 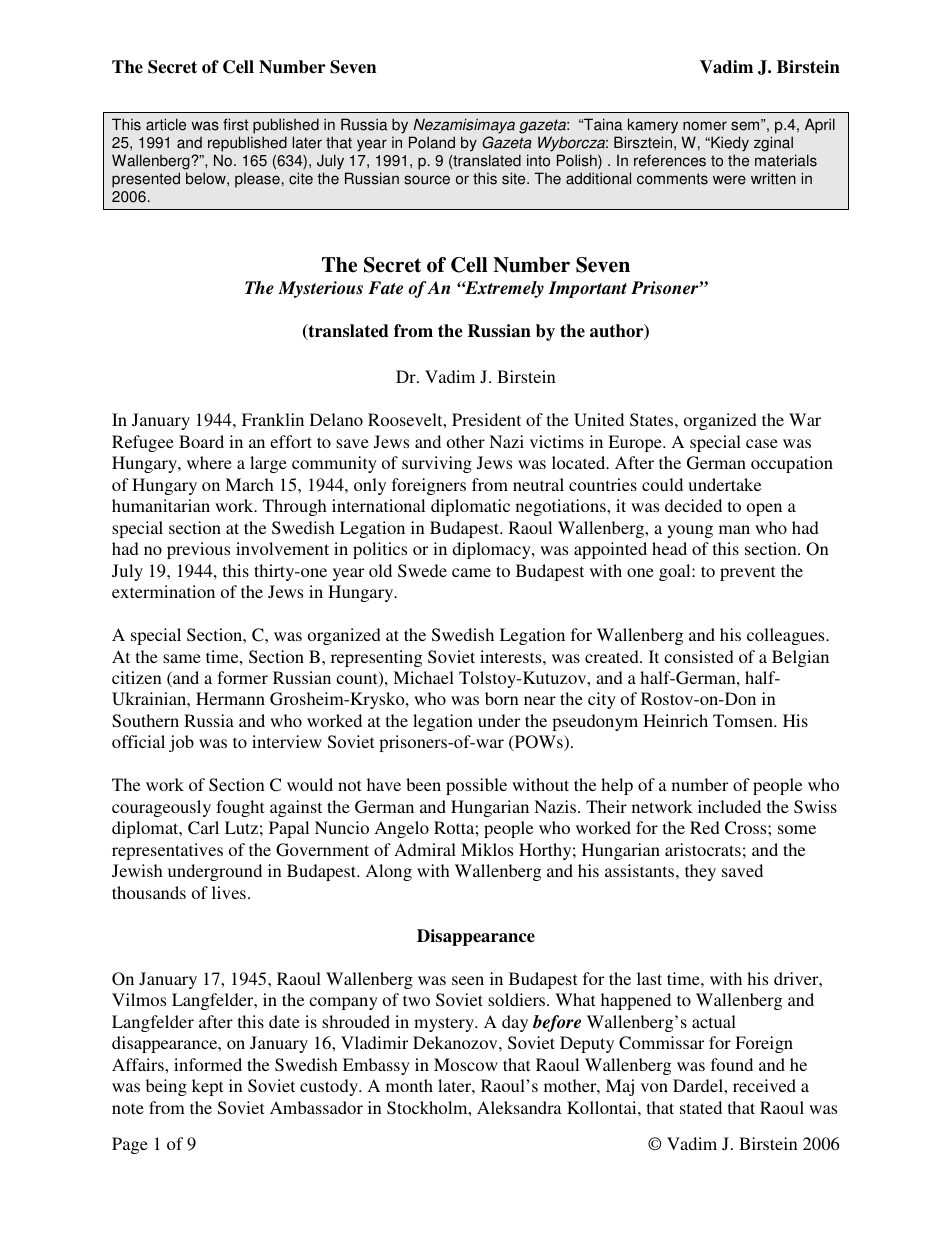 What do you see at coordinates (701, 1107) in the page?
I see `stated` at bounding box center [701, 1107].
